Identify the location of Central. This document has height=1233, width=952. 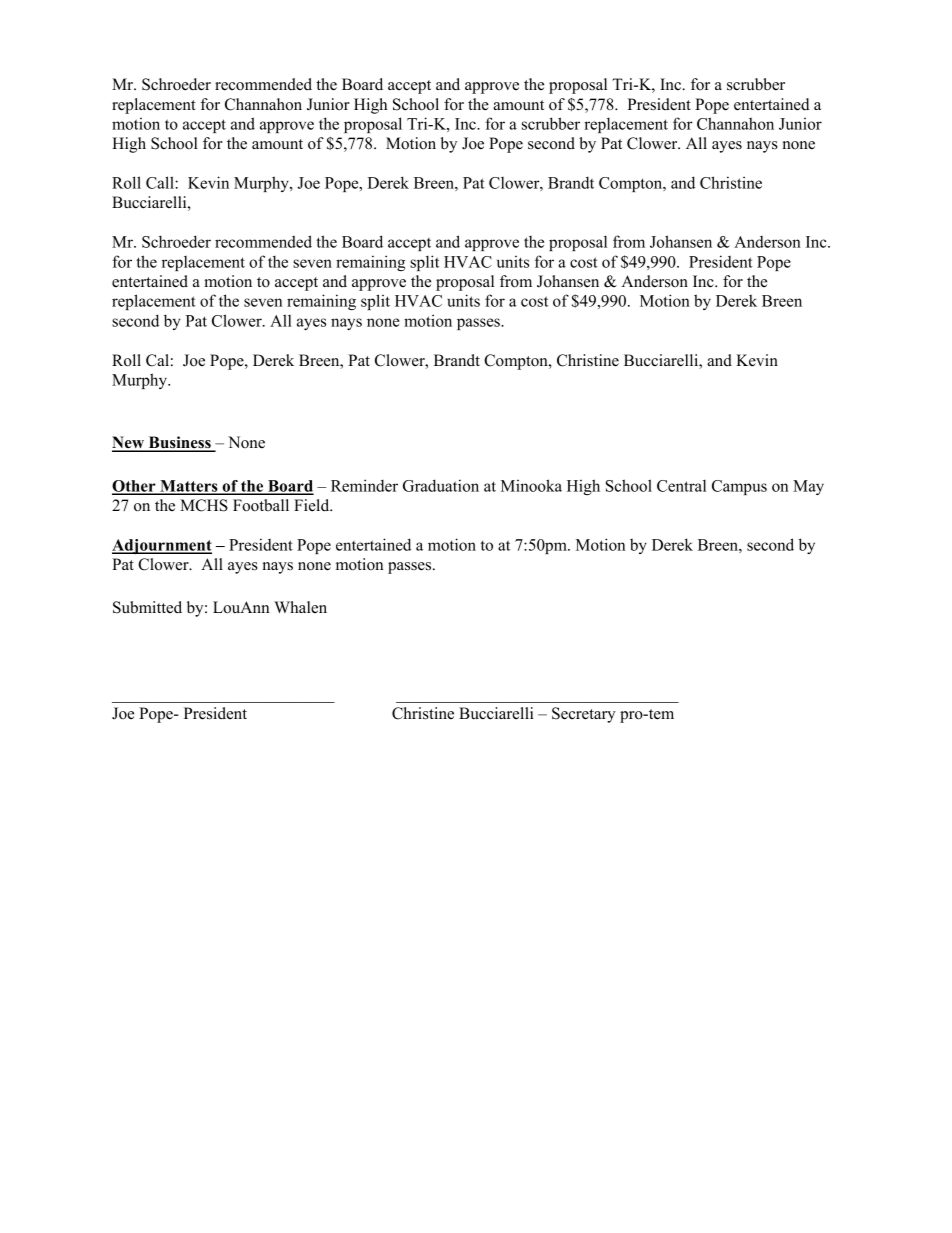
(681, 485).
